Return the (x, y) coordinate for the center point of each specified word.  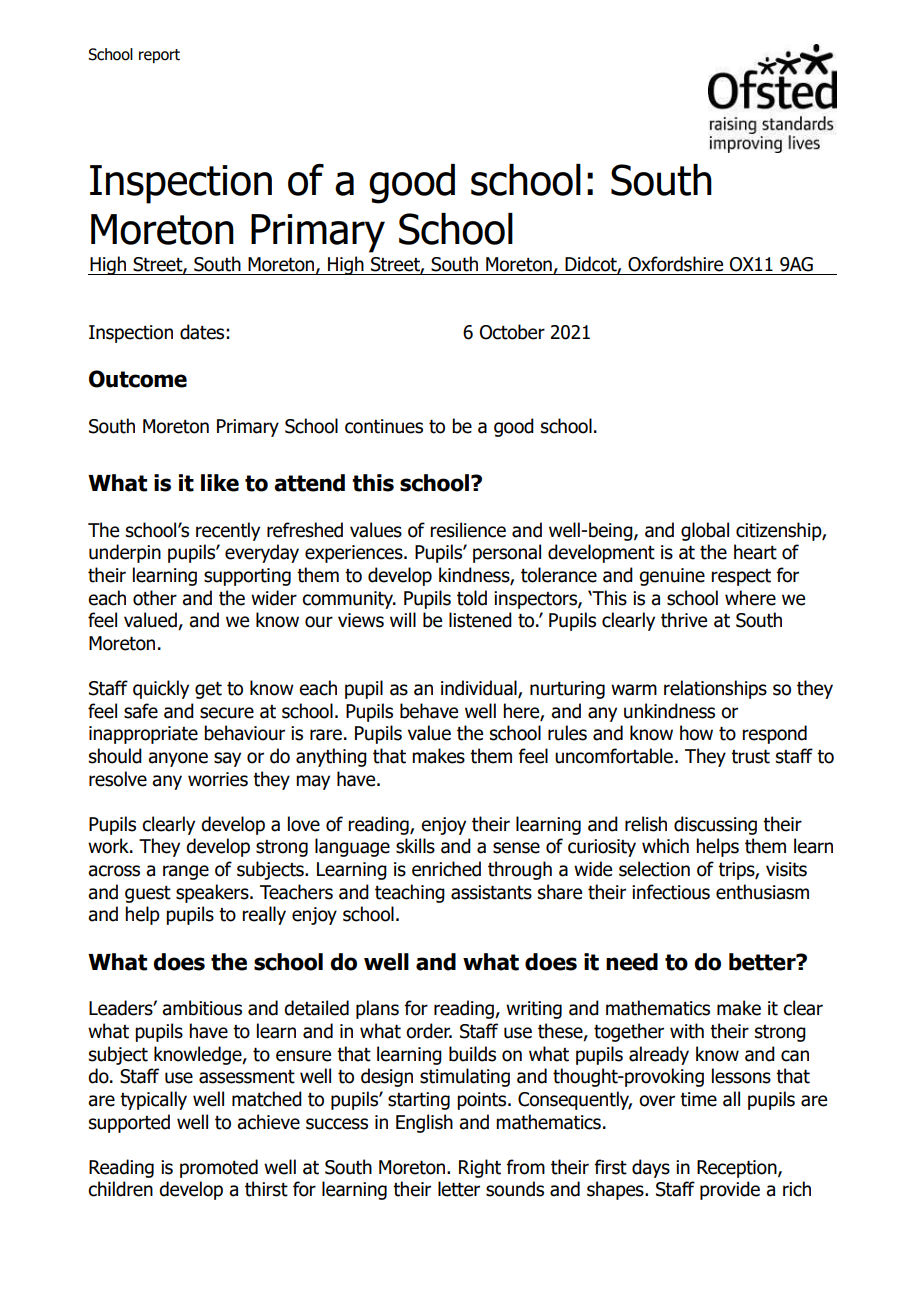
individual (480, 689)
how (696, 733)
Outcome (138, 379)
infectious (671, 892)
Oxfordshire (675, 264)
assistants (491, 892)
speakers (213, 893)
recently (228, 531)
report (159, 56)
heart (755, 552)
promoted (219, 1168)
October (512, 332)
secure (227, 713)
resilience (468, 530)
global (705, 531)
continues (384, 426)
